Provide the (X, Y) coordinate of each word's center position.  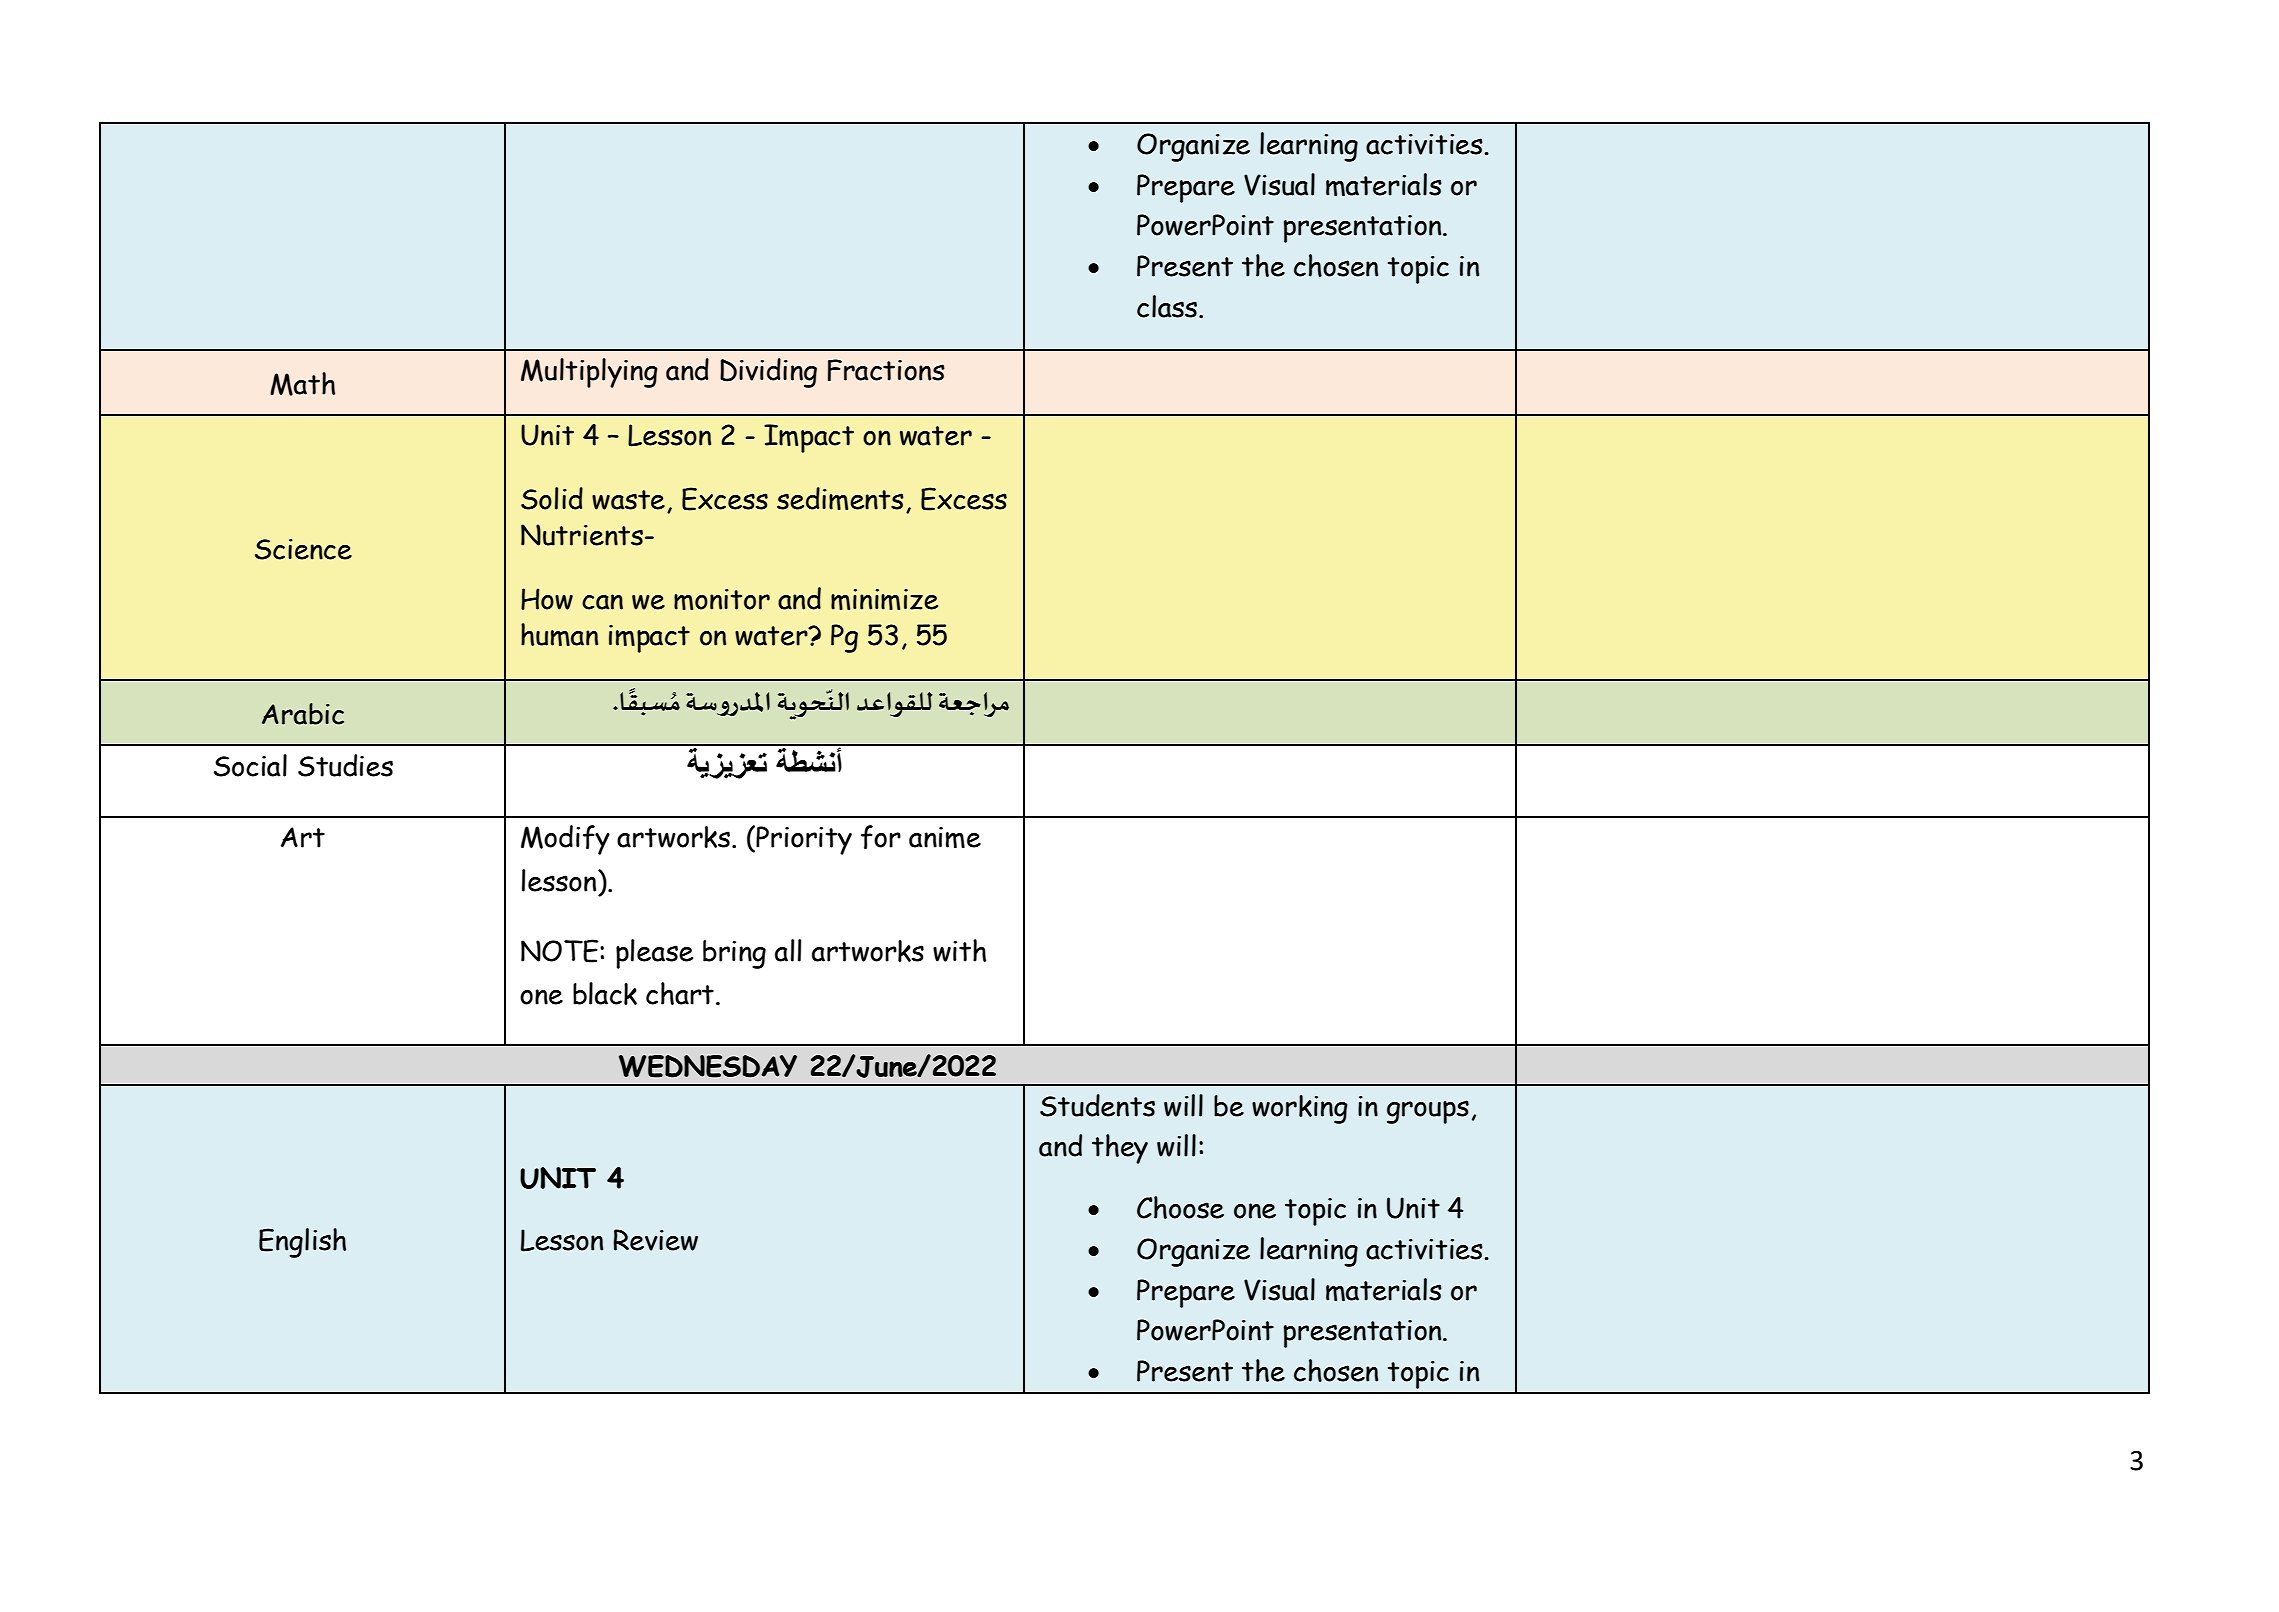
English (302, 1243)
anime (945, 838)
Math (302, 384)
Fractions (886, 370)
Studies (345, 765)
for (881, 837)
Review (655, 1240)
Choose (1180, 1207)
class (1168, 306)
